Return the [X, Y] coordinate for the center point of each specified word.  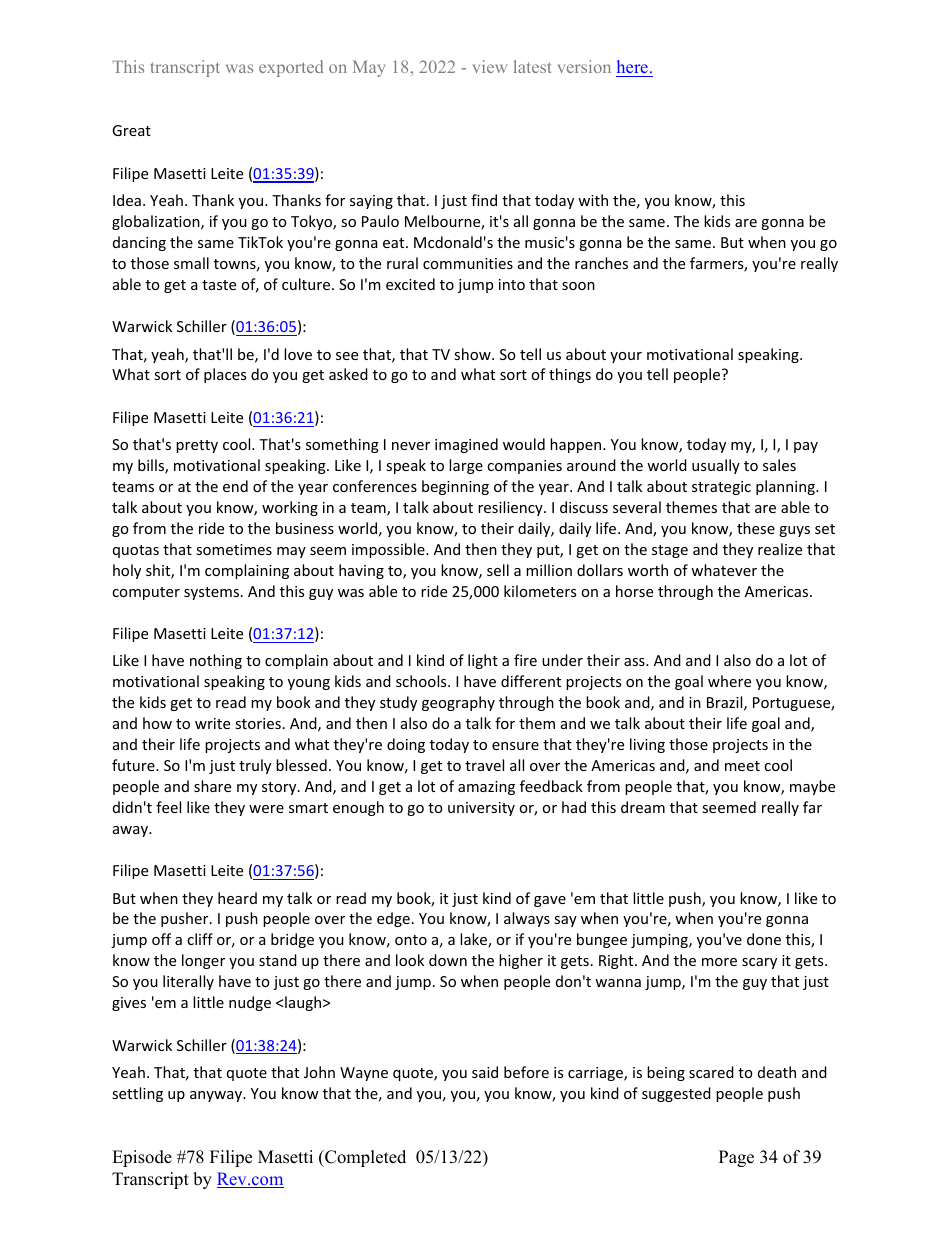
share [212, 786]
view [490, 66]
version [584, 66]
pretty [197, 446]
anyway [217, 1096]
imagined [466, 445]
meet [742, 766]
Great [131, 130]
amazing [486, 788]
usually [716, 466]
